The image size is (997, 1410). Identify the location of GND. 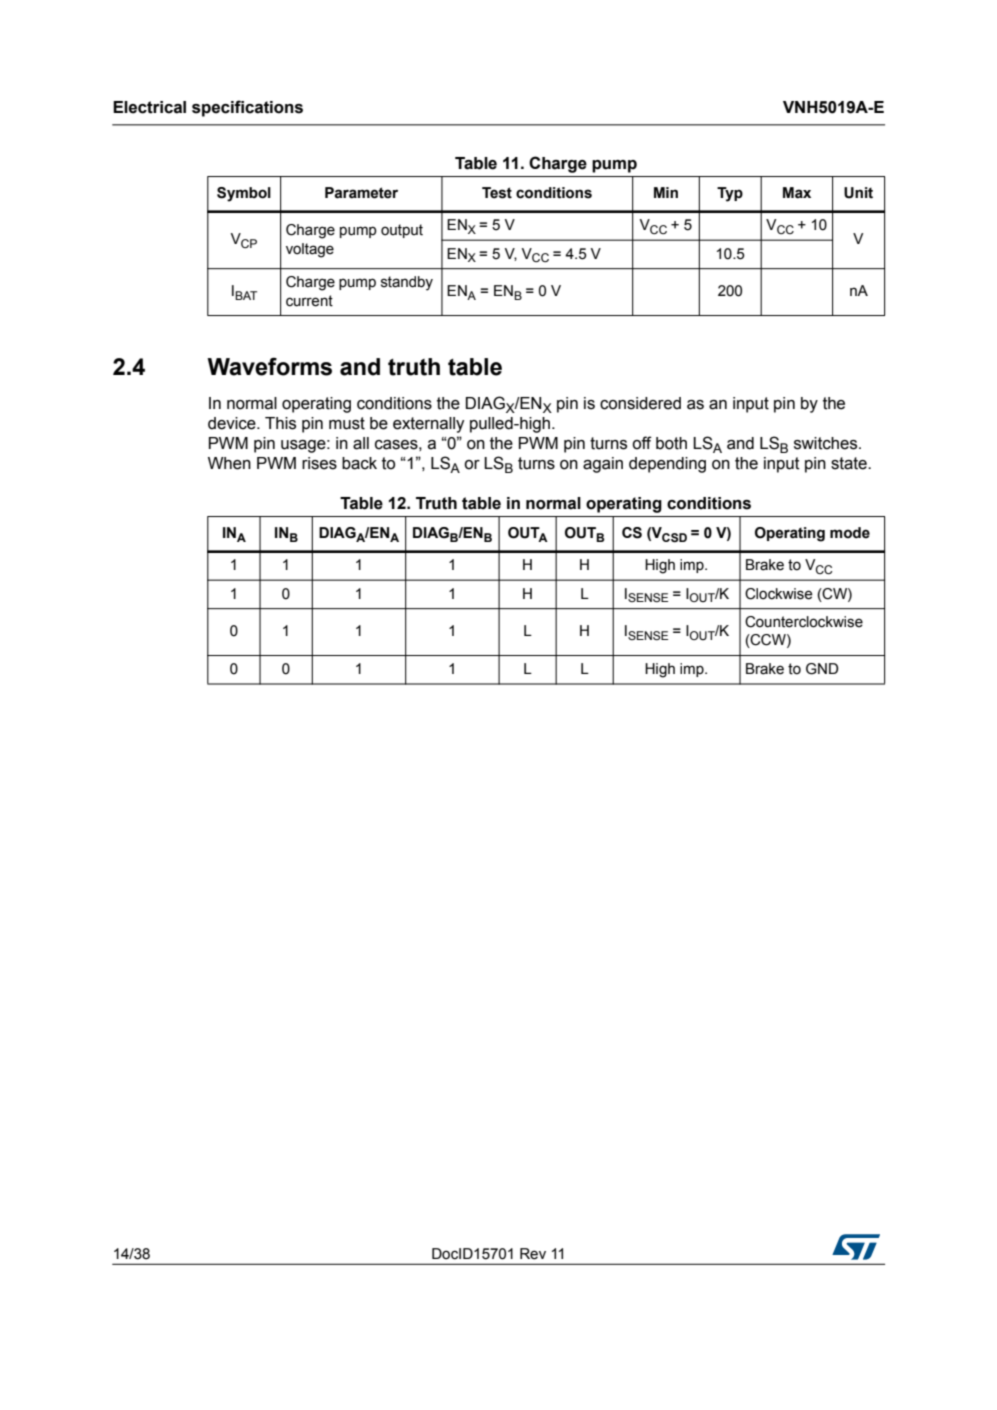
(822, 669).
